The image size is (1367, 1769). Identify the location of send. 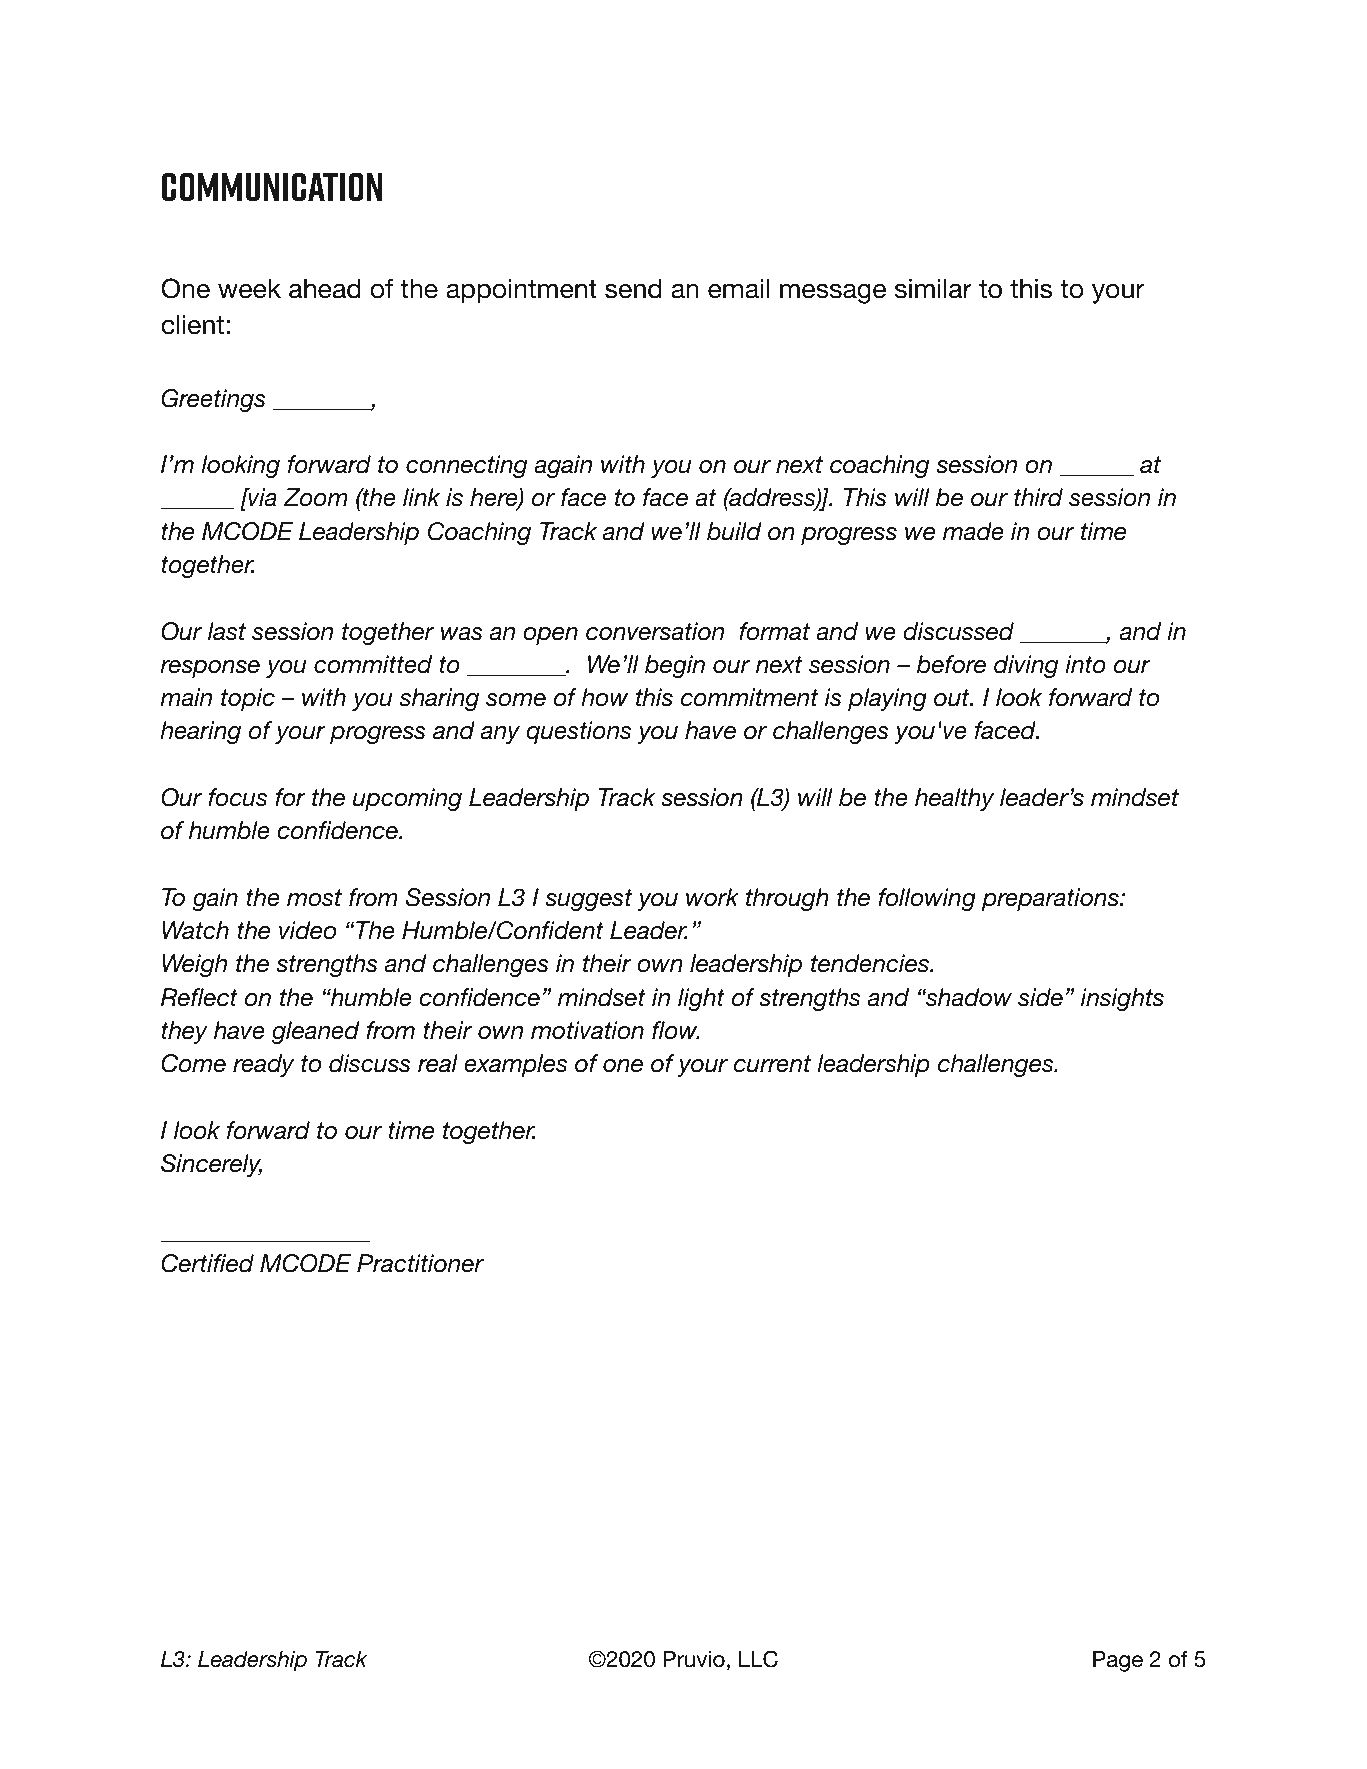
(633, 289).
